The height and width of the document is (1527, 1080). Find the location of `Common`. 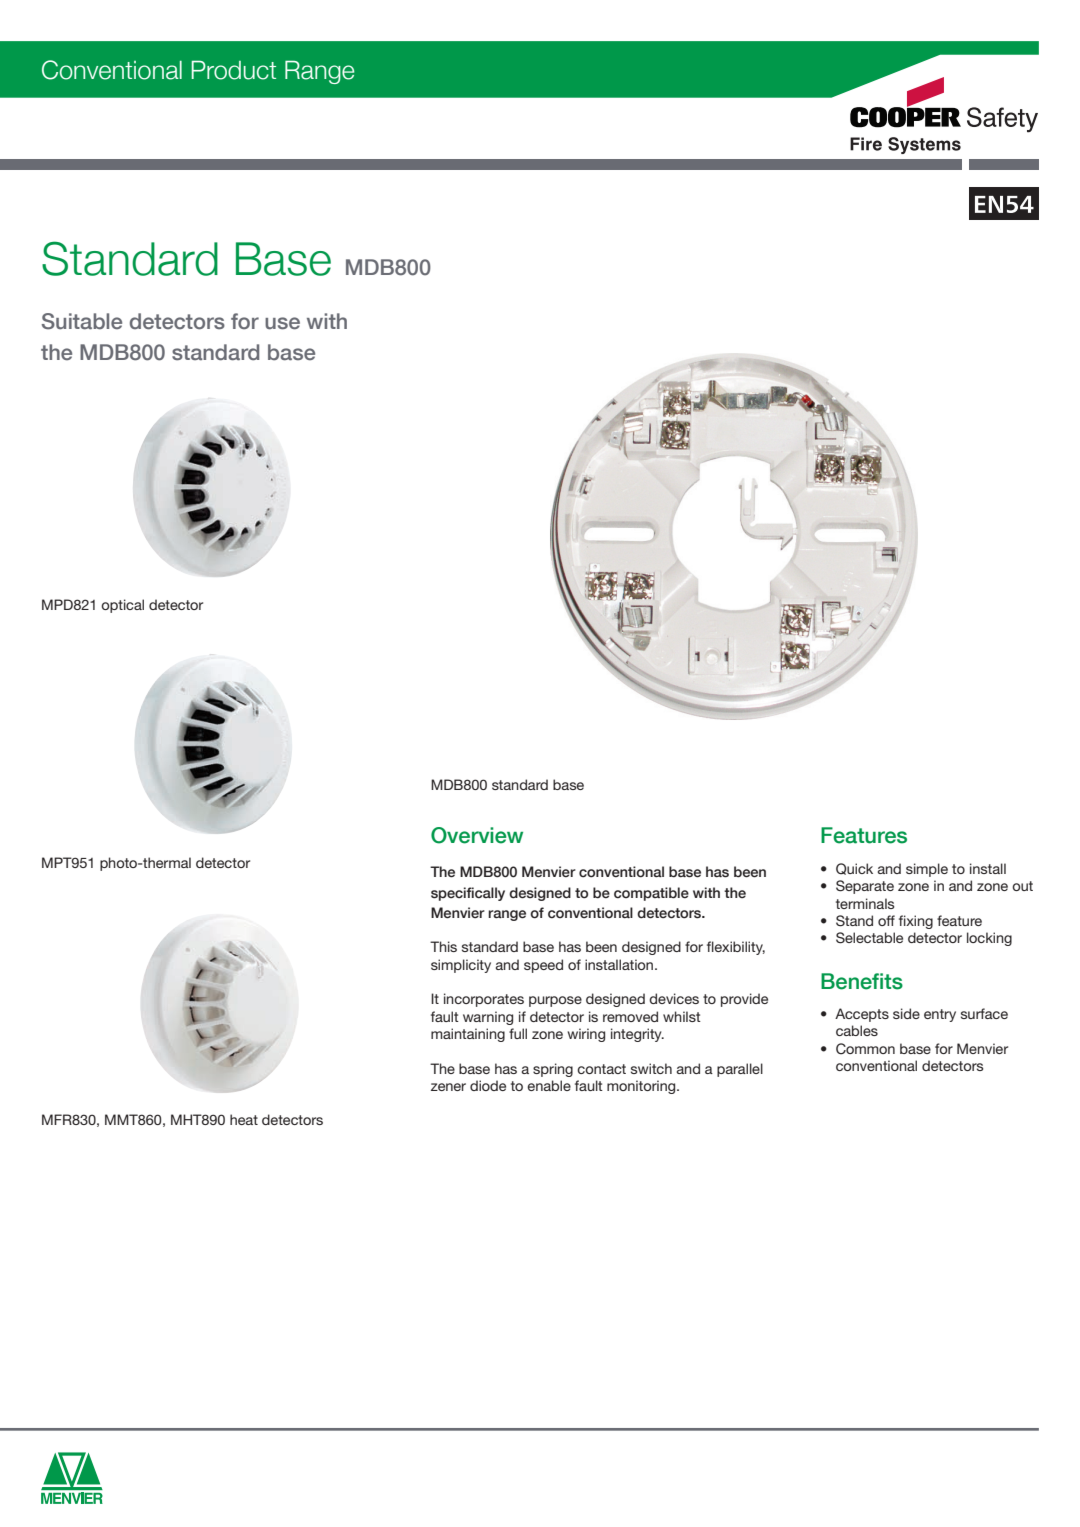

Common is located at coordinates (865, 1049).
